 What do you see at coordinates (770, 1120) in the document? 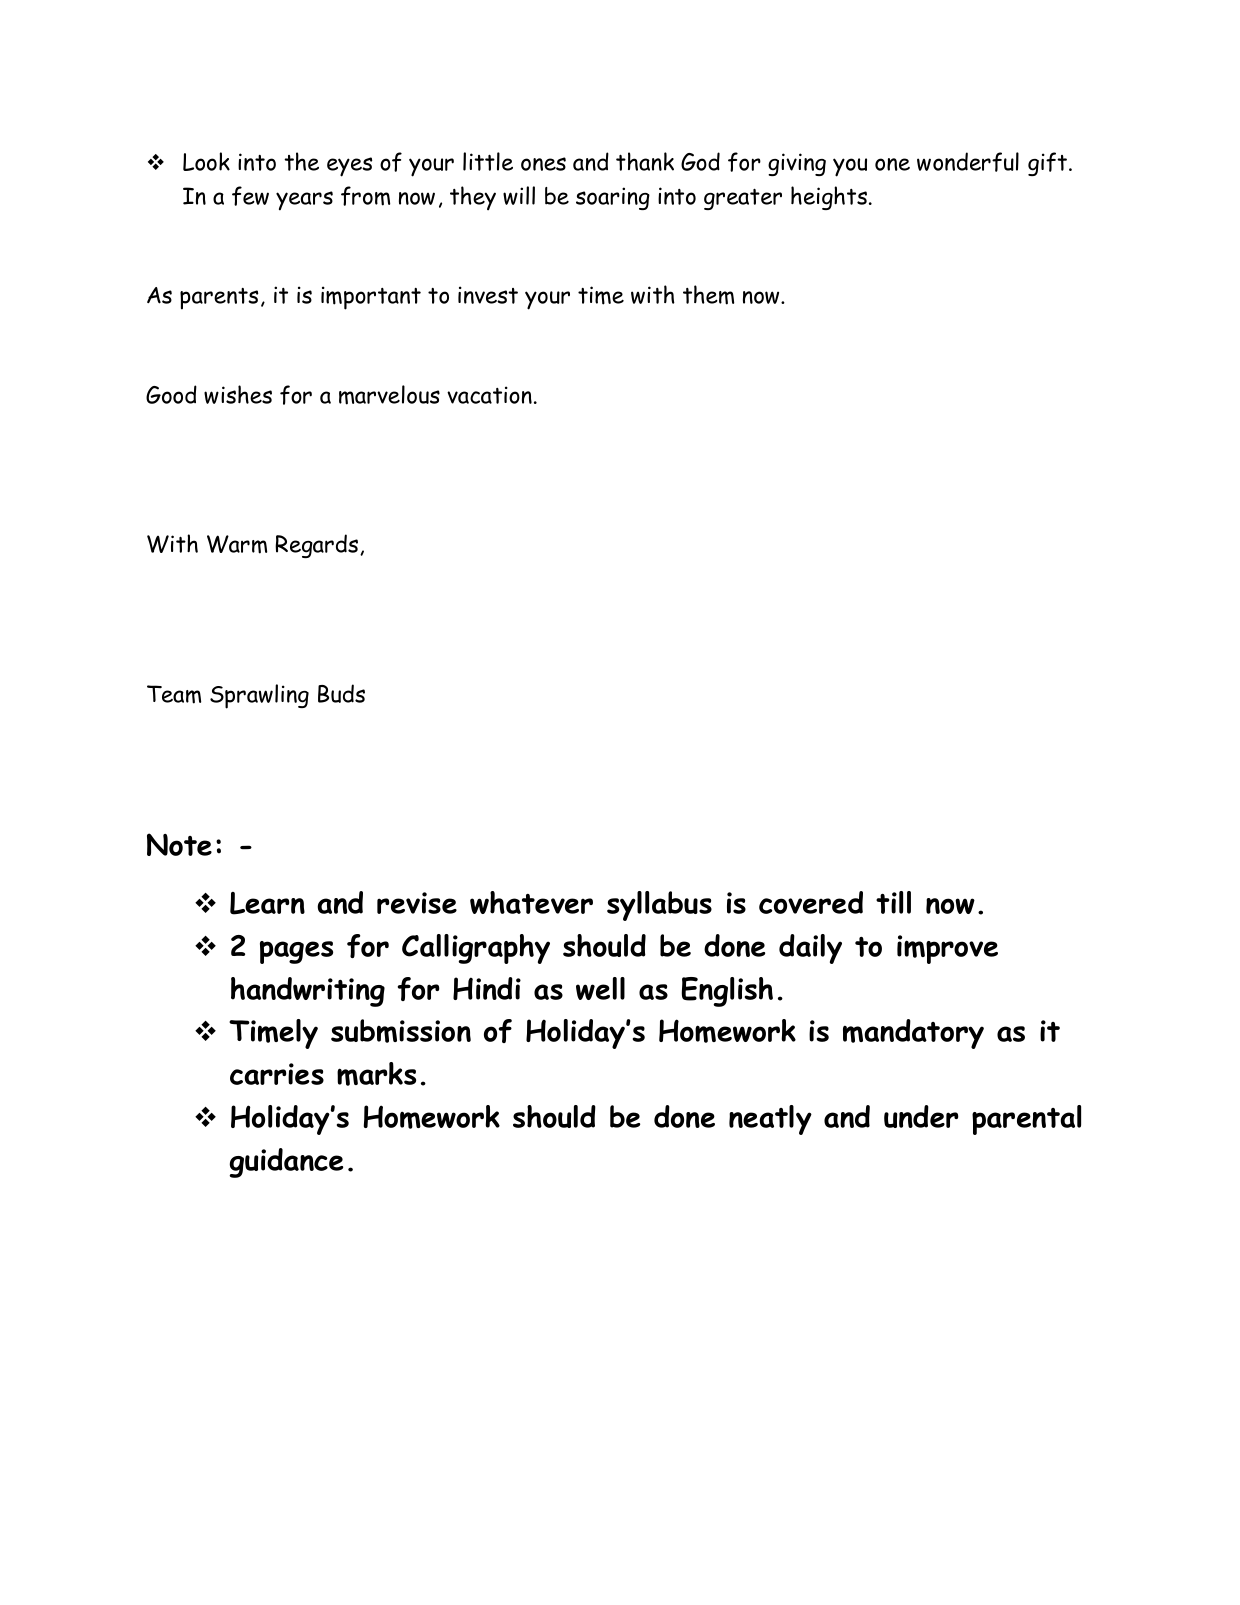
I see `neatly` at bounding box center [770, 1120].
